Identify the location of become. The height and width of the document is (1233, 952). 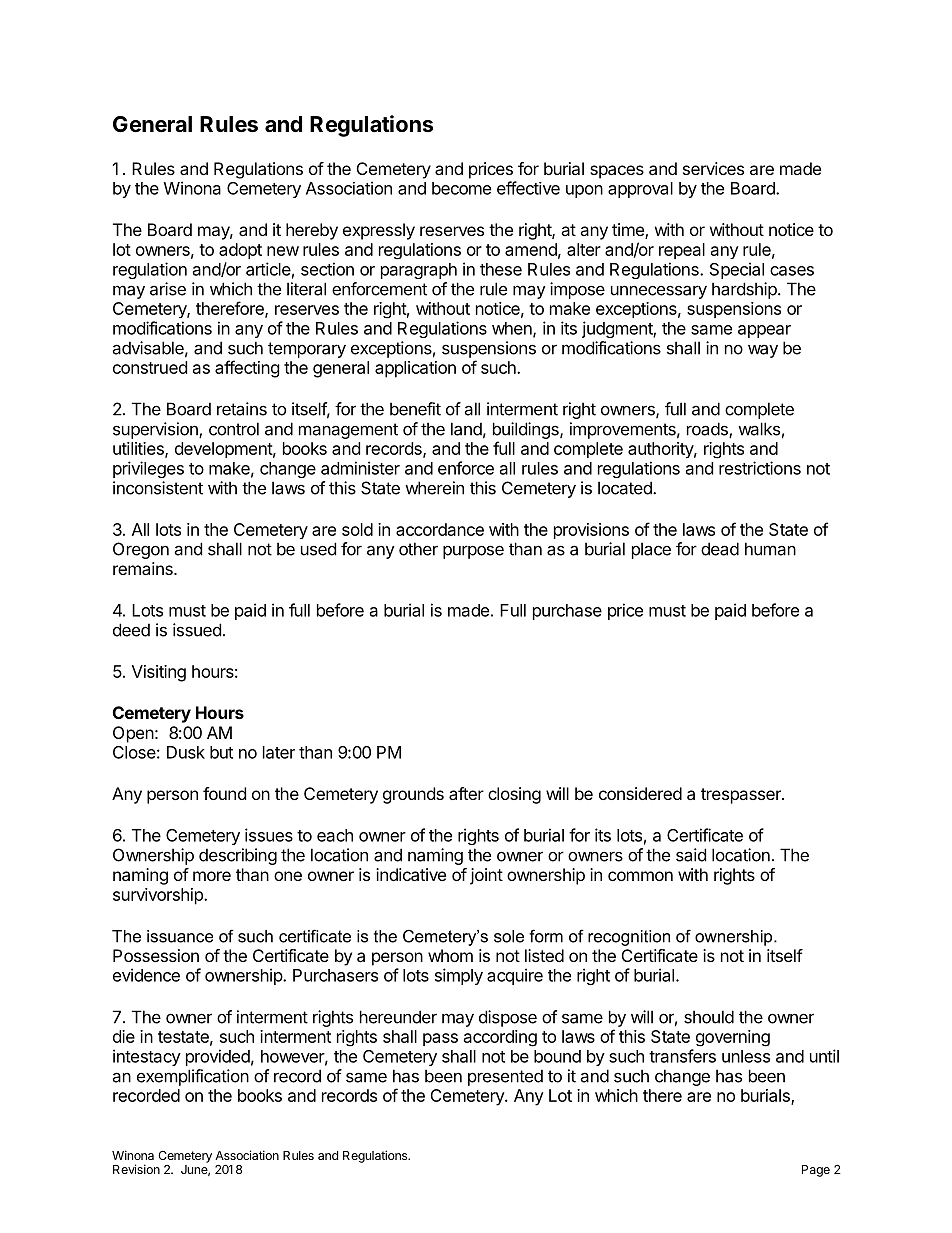
(461, 188).
